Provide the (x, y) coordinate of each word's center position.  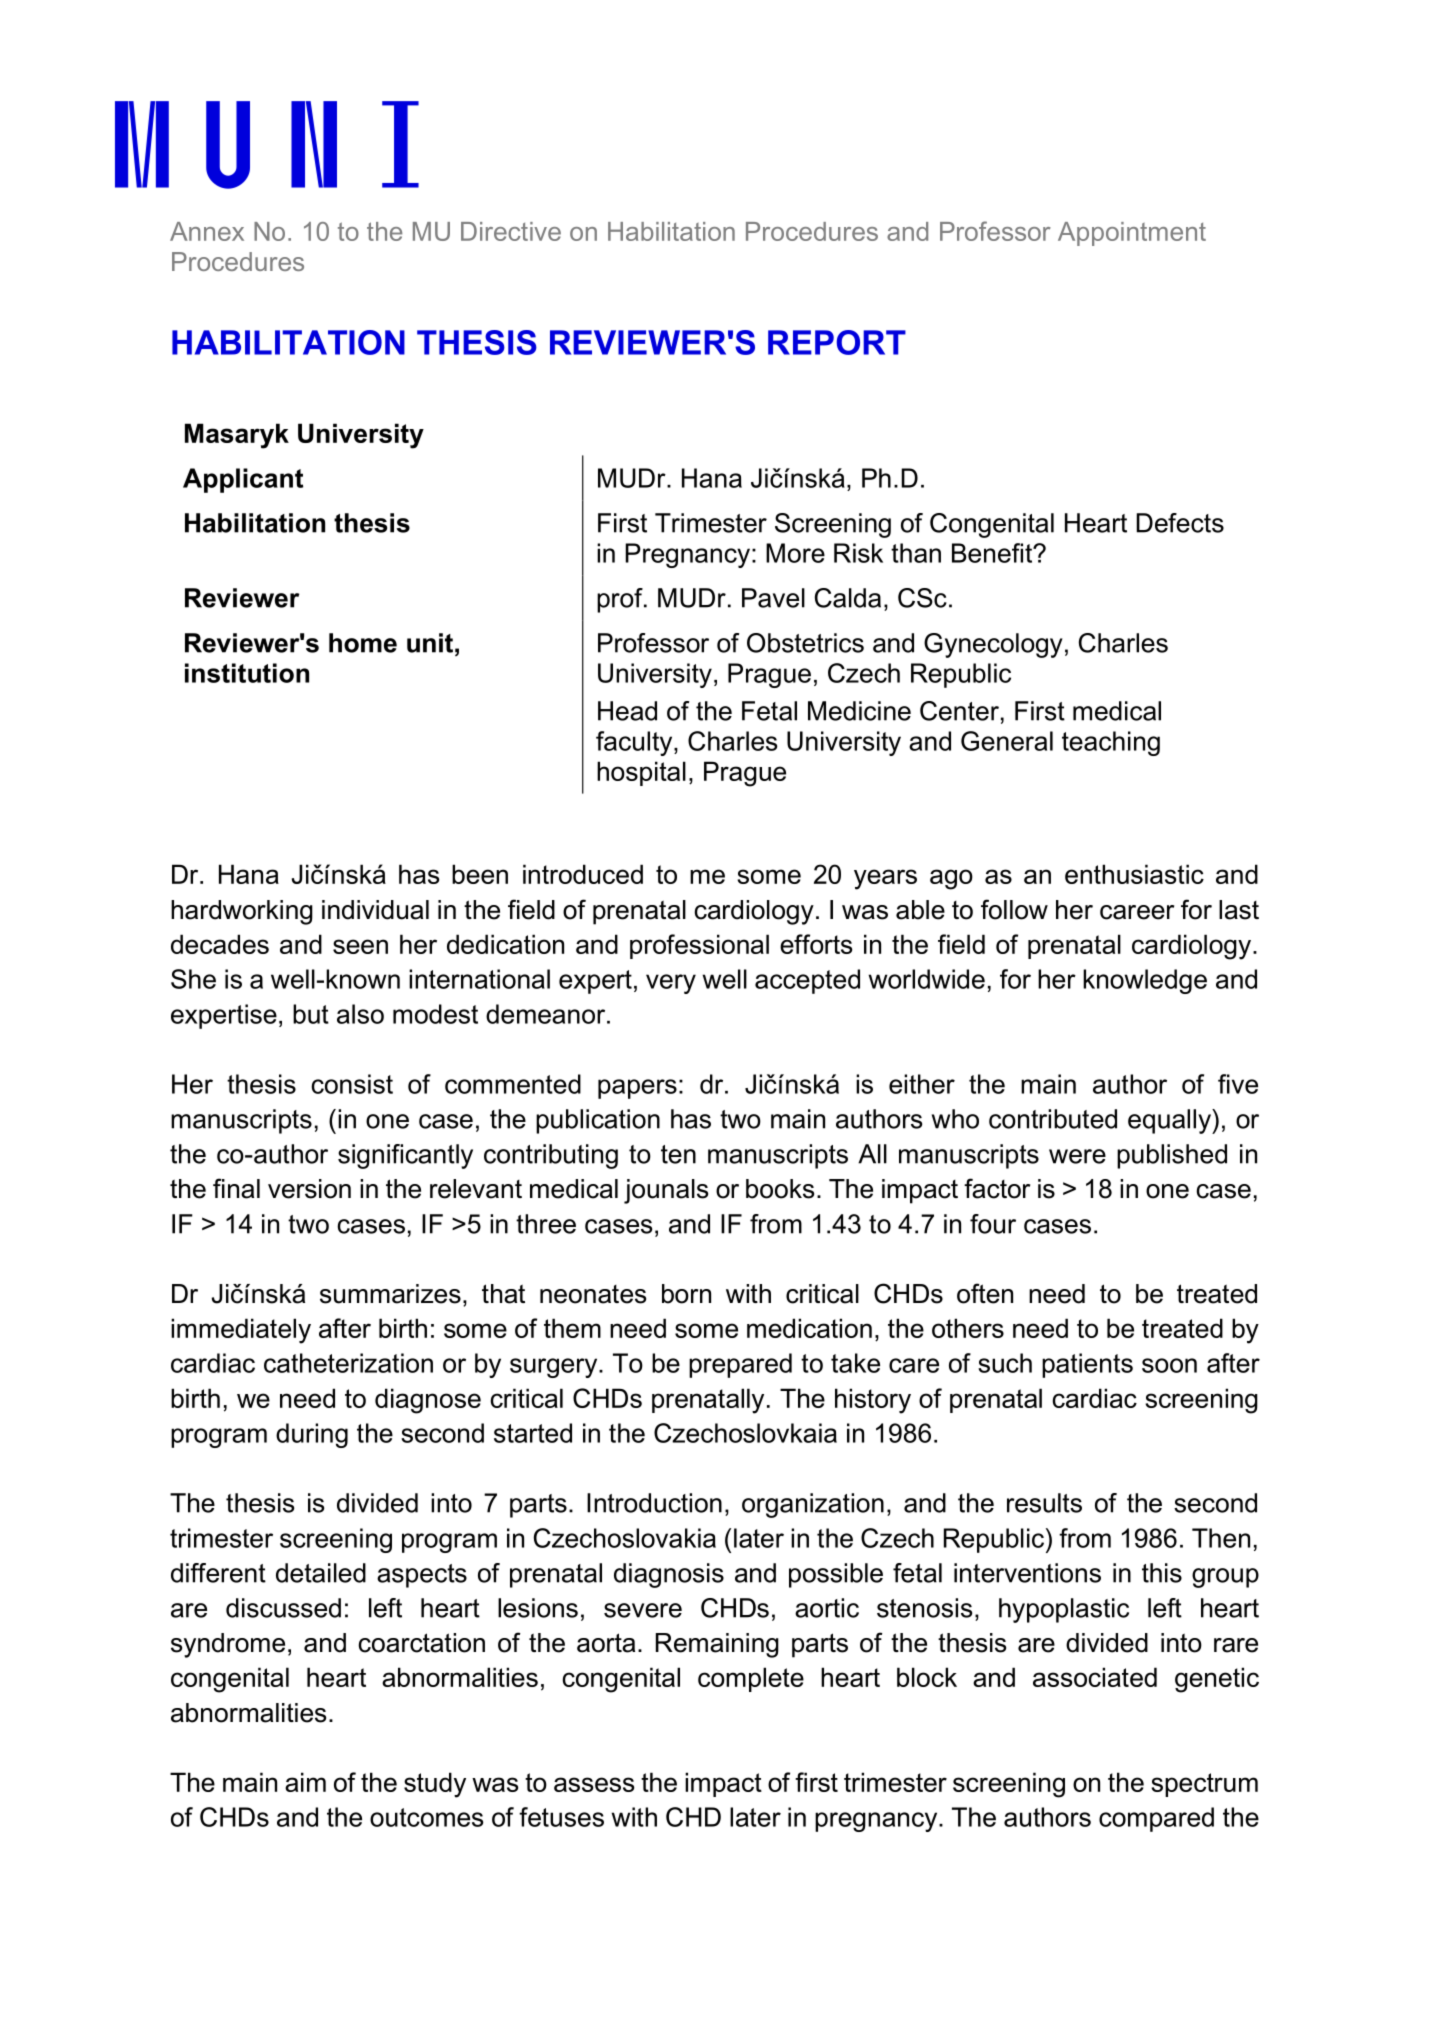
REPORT (837, 342)
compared (1156, 1819)
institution (247, 673)
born (686, 1294)
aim (305, 1782)
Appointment (1132, 234)
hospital (641, 773)
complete (751, 1679)
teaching (1111, 743)
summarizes (390, 1294)
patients (1087, 1365)
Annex (207, 231)
